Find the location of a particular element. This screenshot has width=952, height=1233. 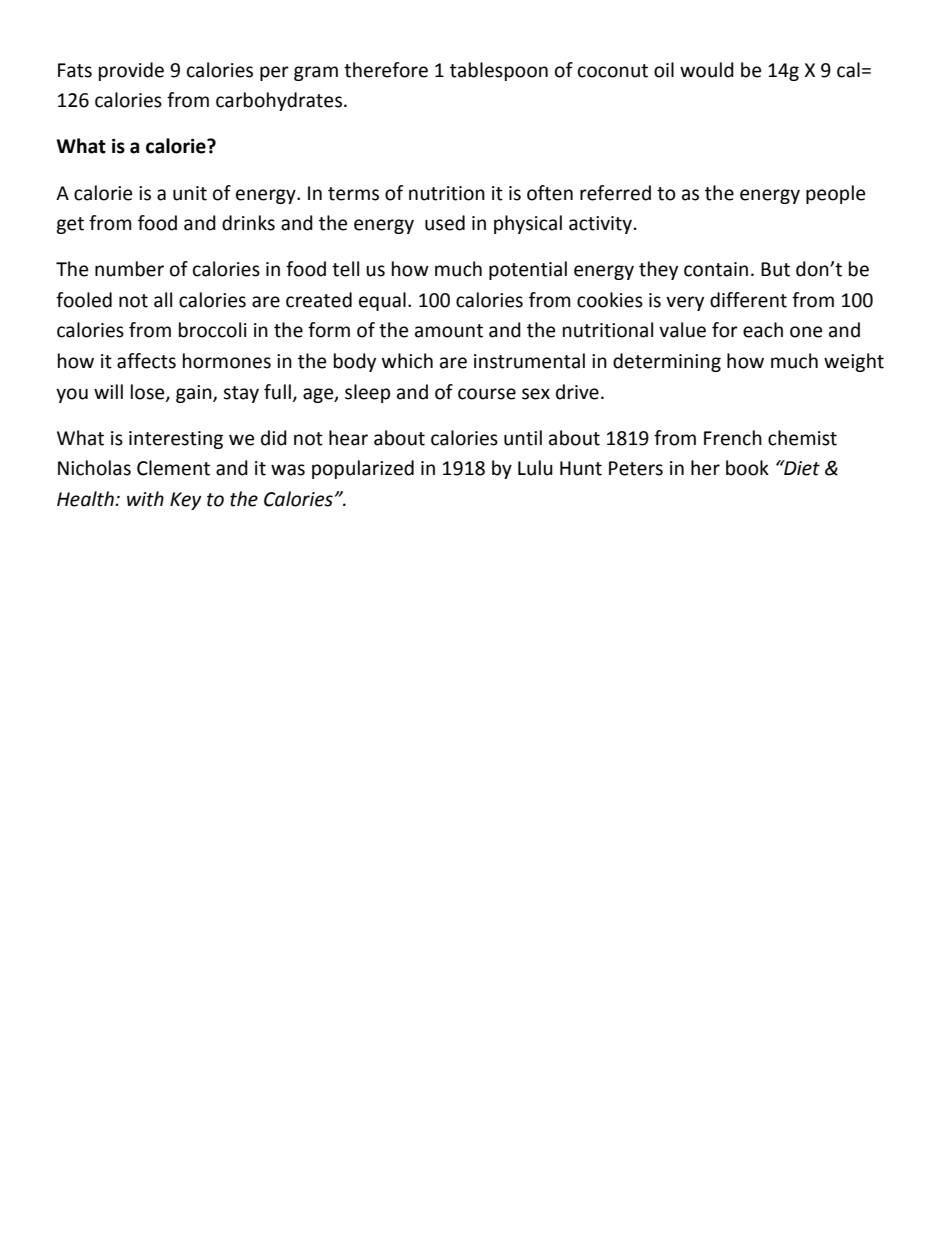

different is located at coordinates (748, 300).
